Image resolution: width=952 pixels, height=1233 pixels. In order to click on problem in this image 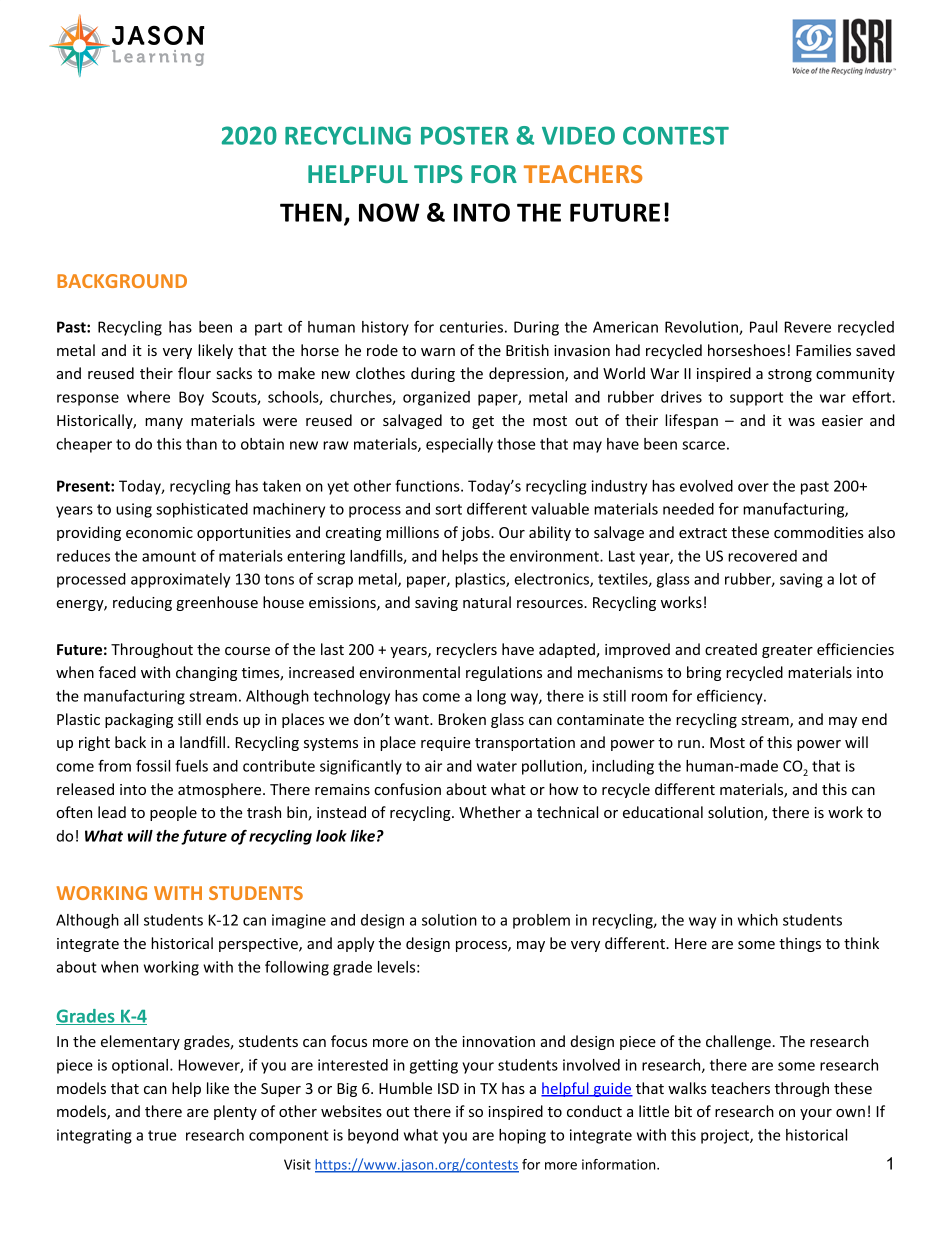, I will do `click(541, 921)`.
